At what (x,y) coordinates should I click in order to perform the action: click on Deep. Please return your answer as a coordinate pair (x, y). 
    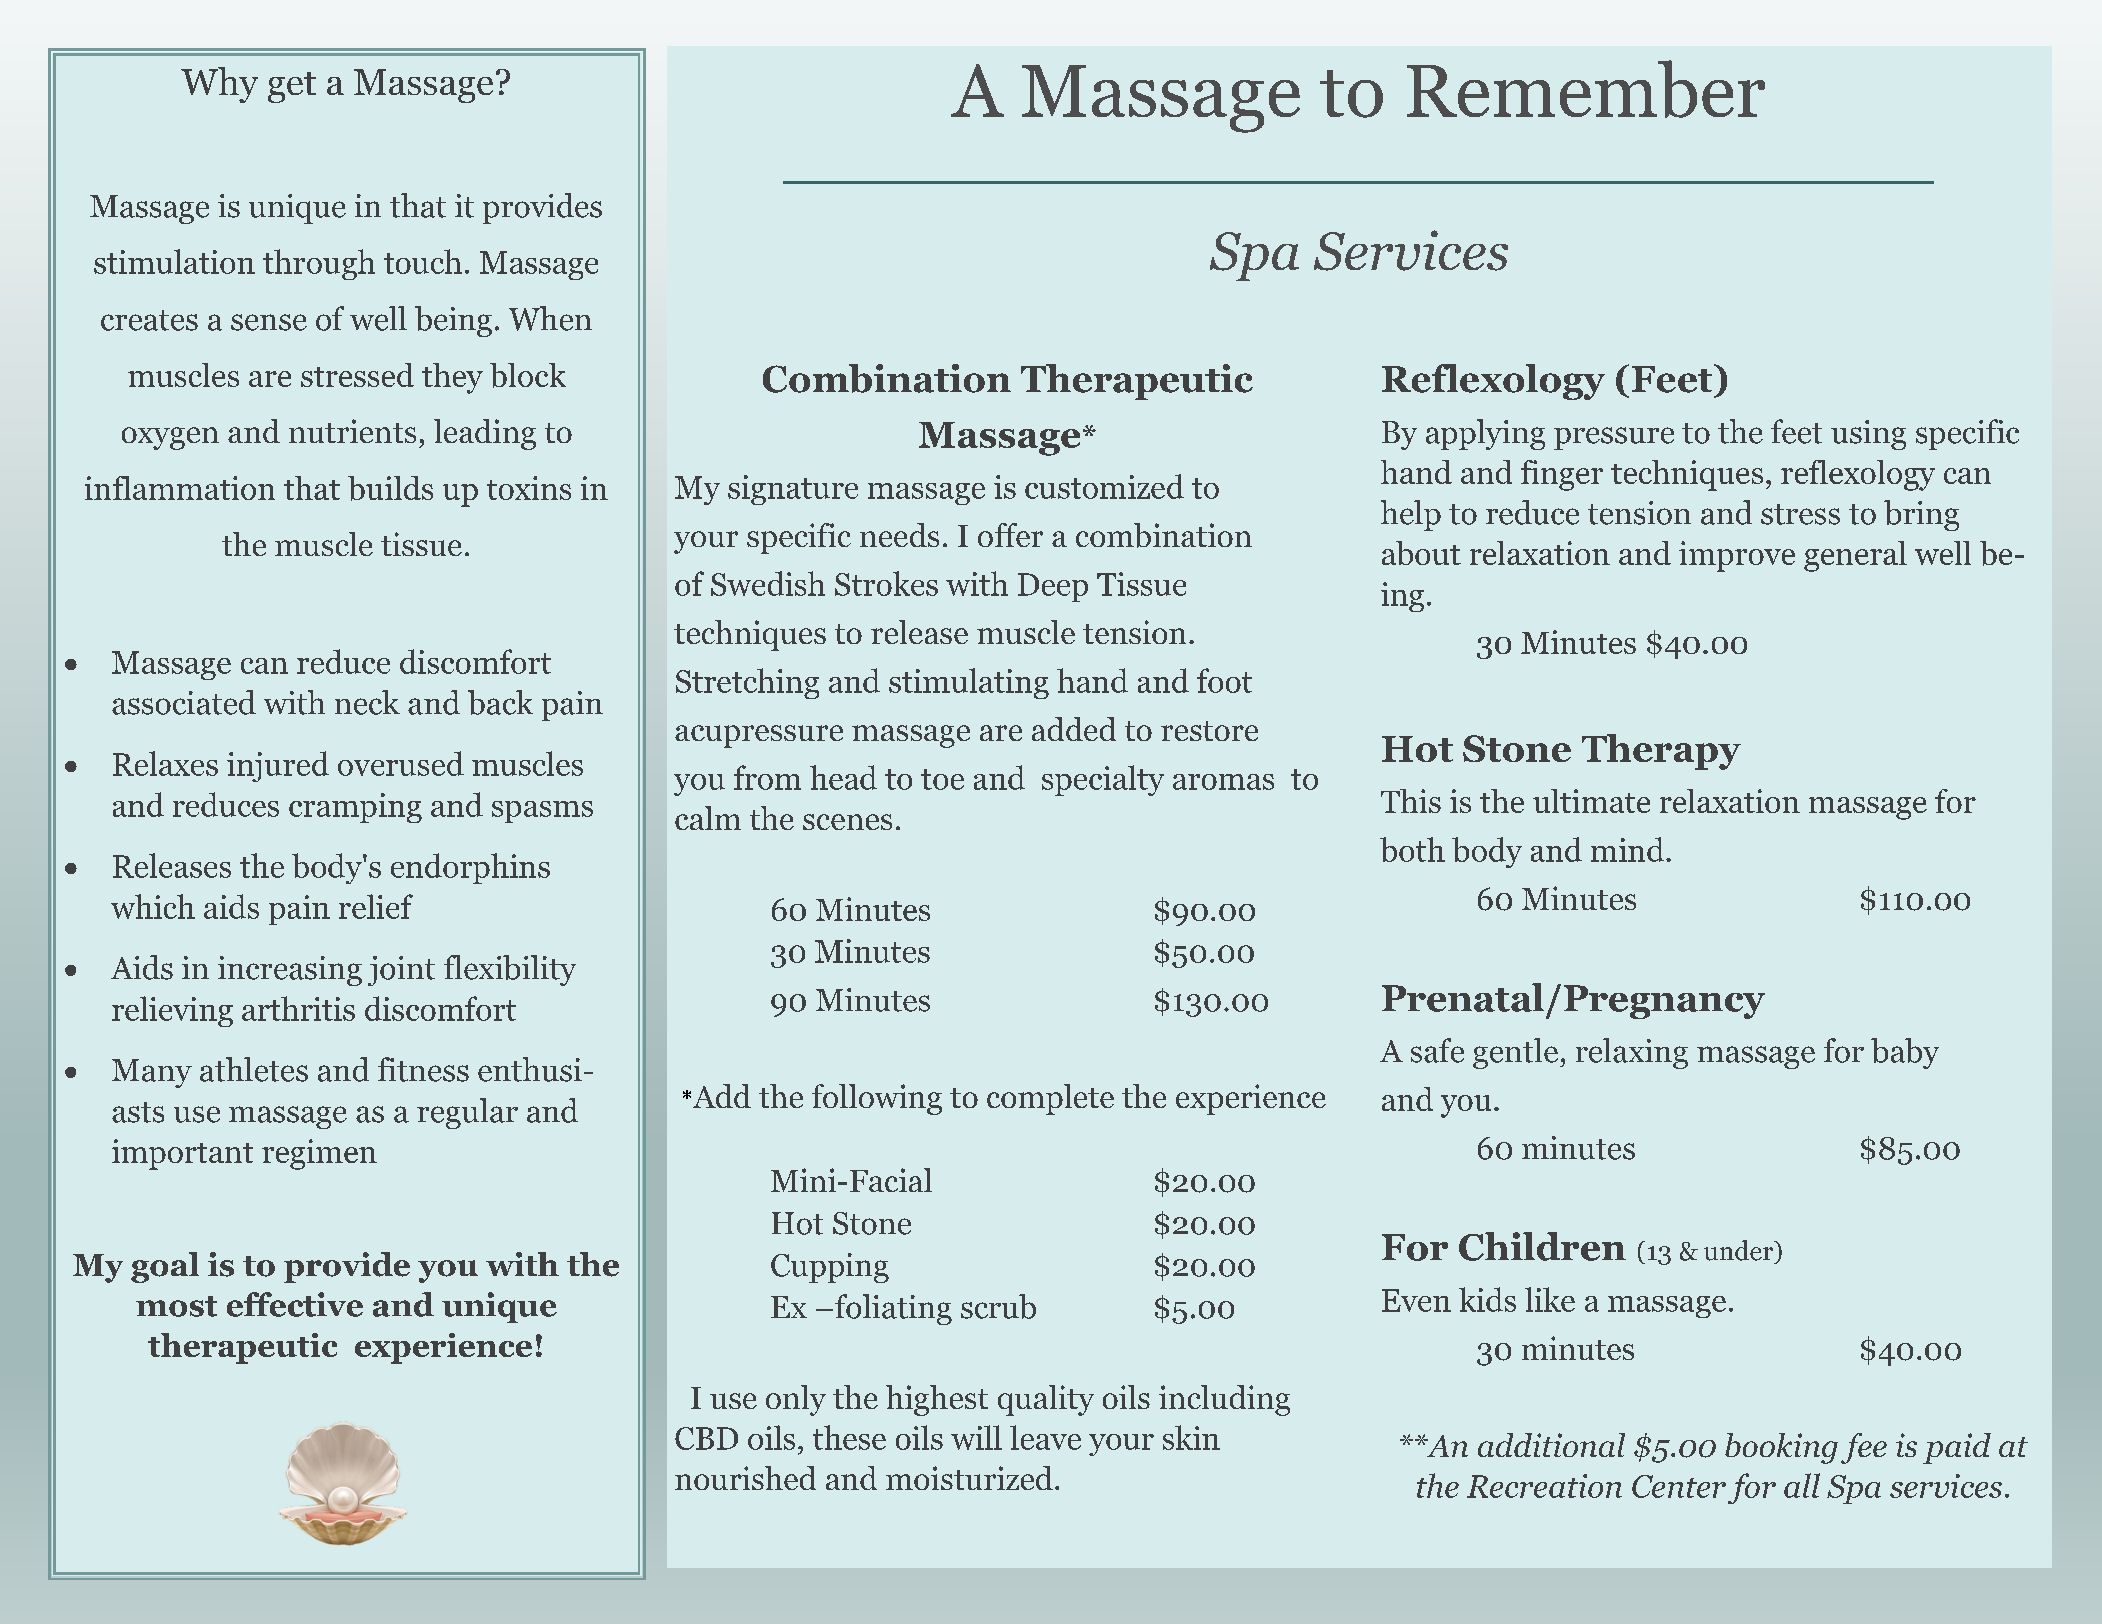
    Looking at the image, I should click on (1053, 587).
